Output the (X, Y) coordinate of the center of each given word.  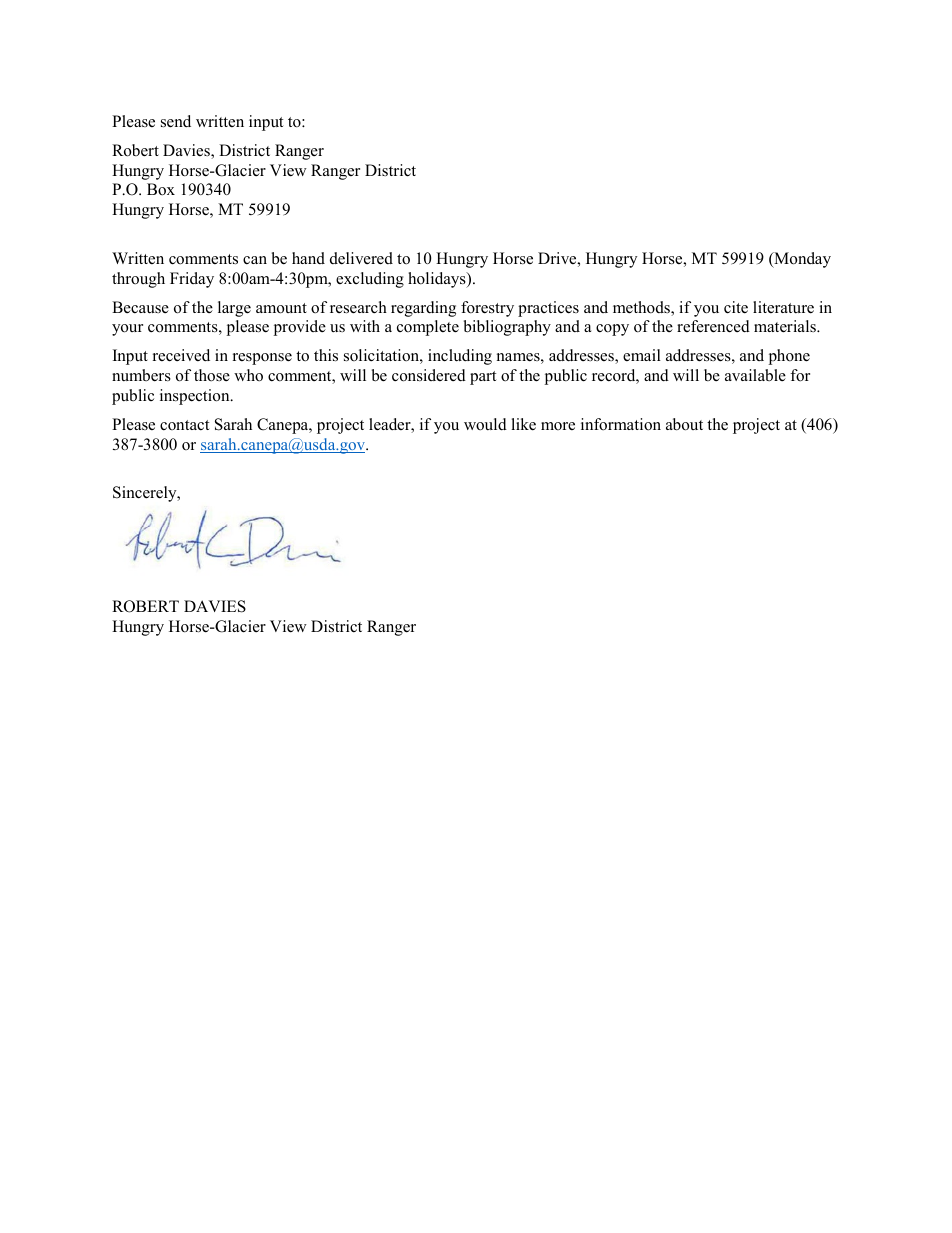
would (485, 424)
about (684, 424)
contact (184, 425)
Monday (801, 260)
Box (161, 189)
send (176, 121)
